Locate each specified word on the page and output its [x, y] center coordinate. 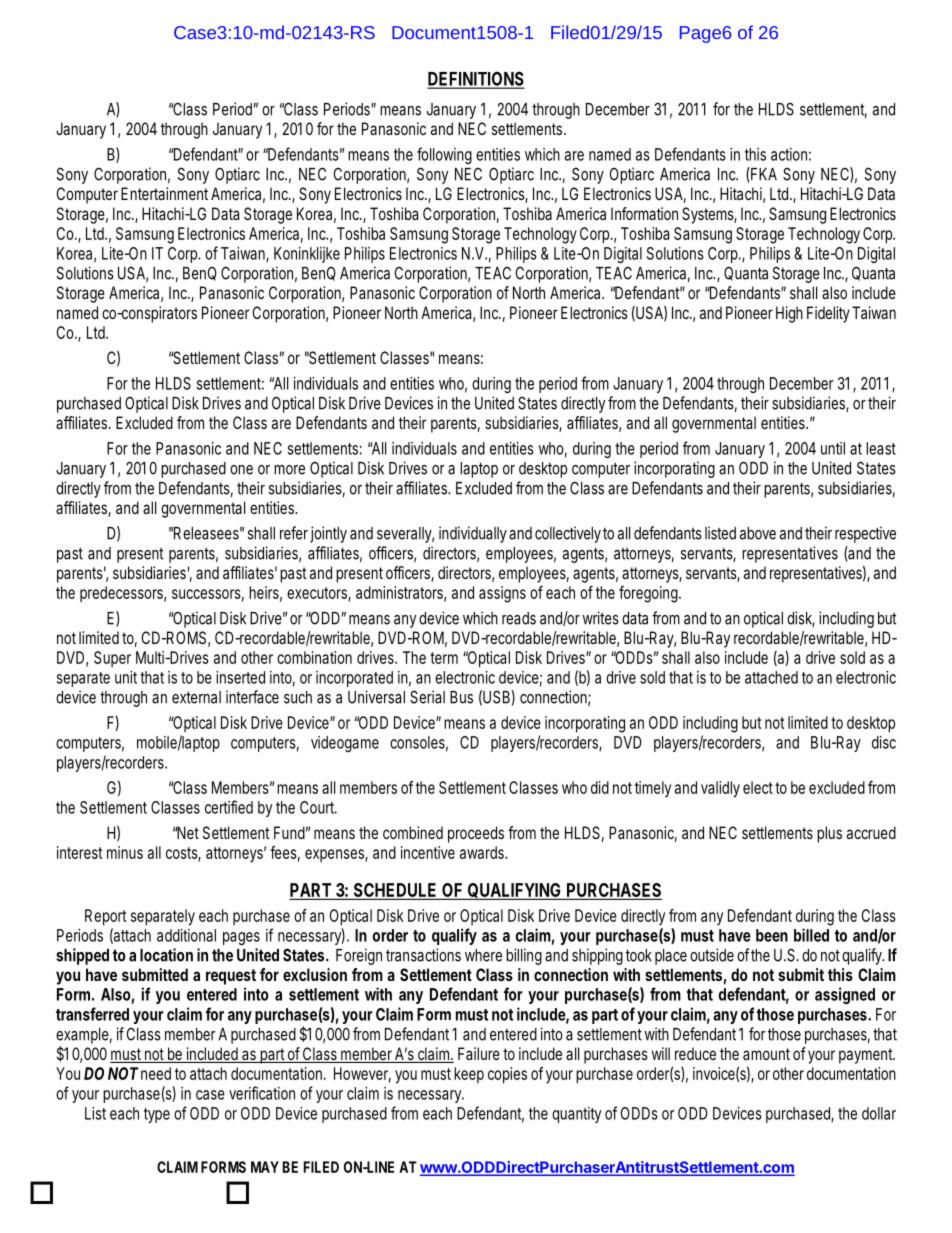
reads [519, 618]
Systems [709, 215]
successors [208, 595]
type [157, 1115]
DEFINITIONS [475, 79]
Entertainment [164, 193]
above [758, 533]
